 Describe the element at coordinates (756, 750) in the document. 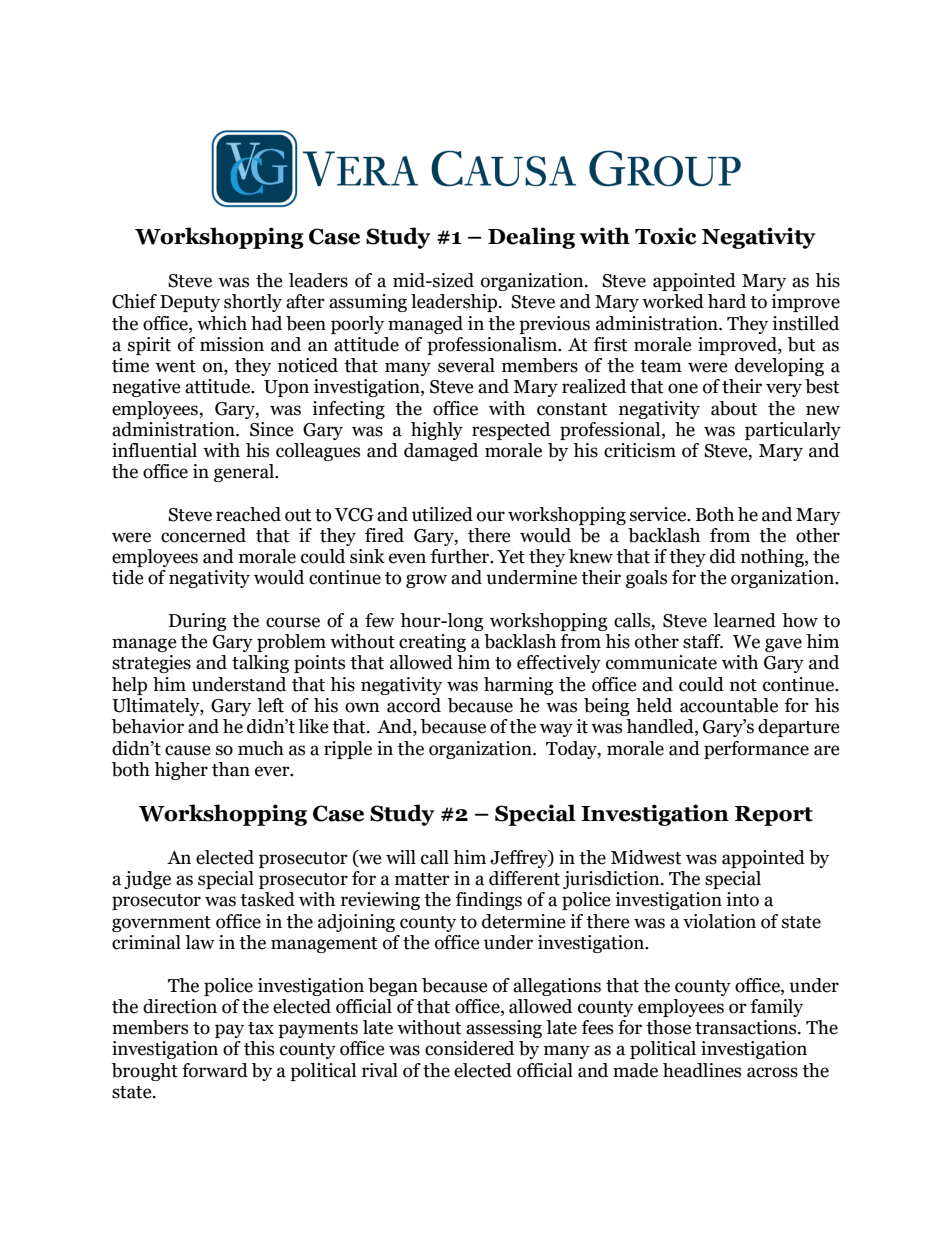

I see `performance` at that location.
